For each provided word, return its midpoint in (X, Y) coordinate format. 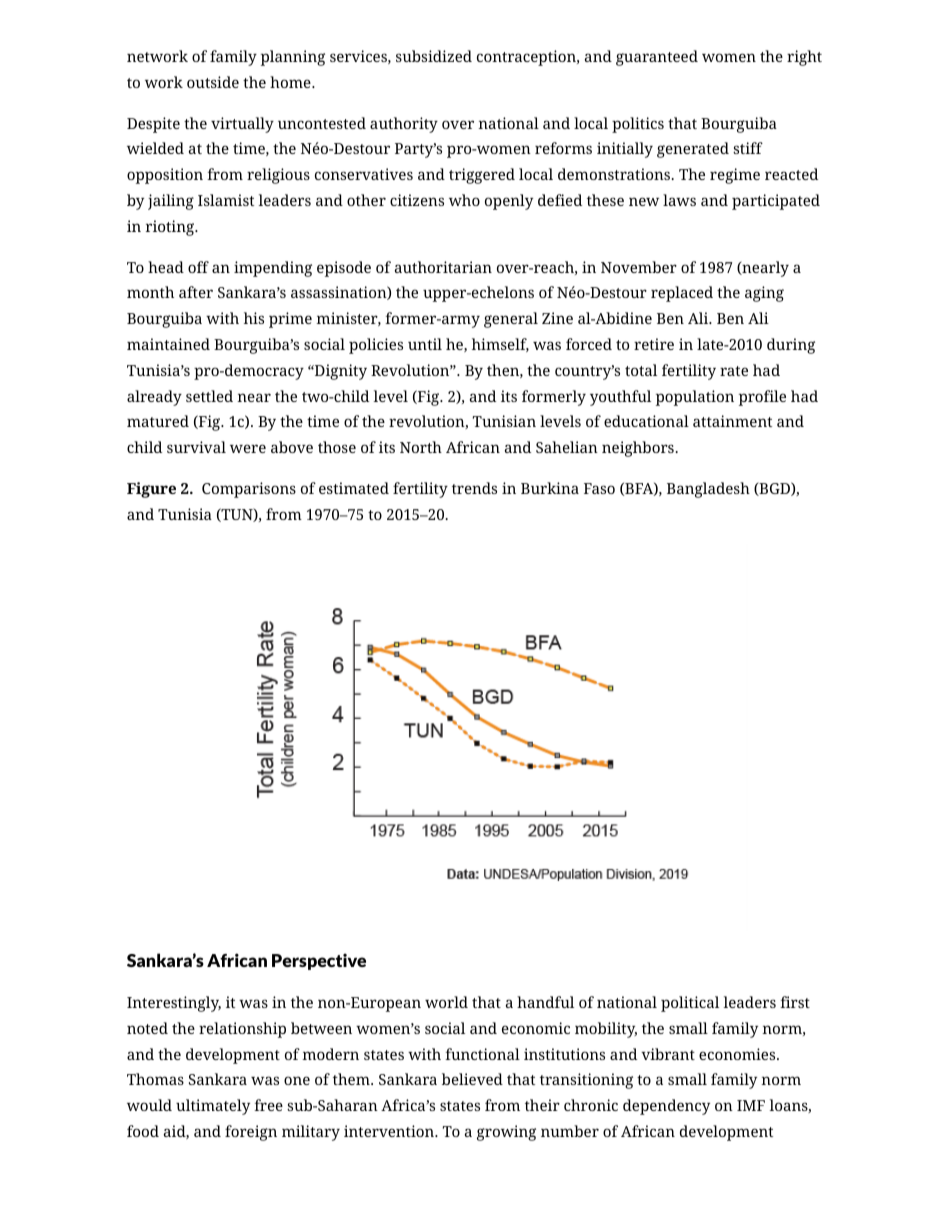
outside (213, 82)
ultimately (213, 1107)
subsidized (434, 56)
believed (472, 1079)
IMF (751, 1105)
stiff (748, 148)
